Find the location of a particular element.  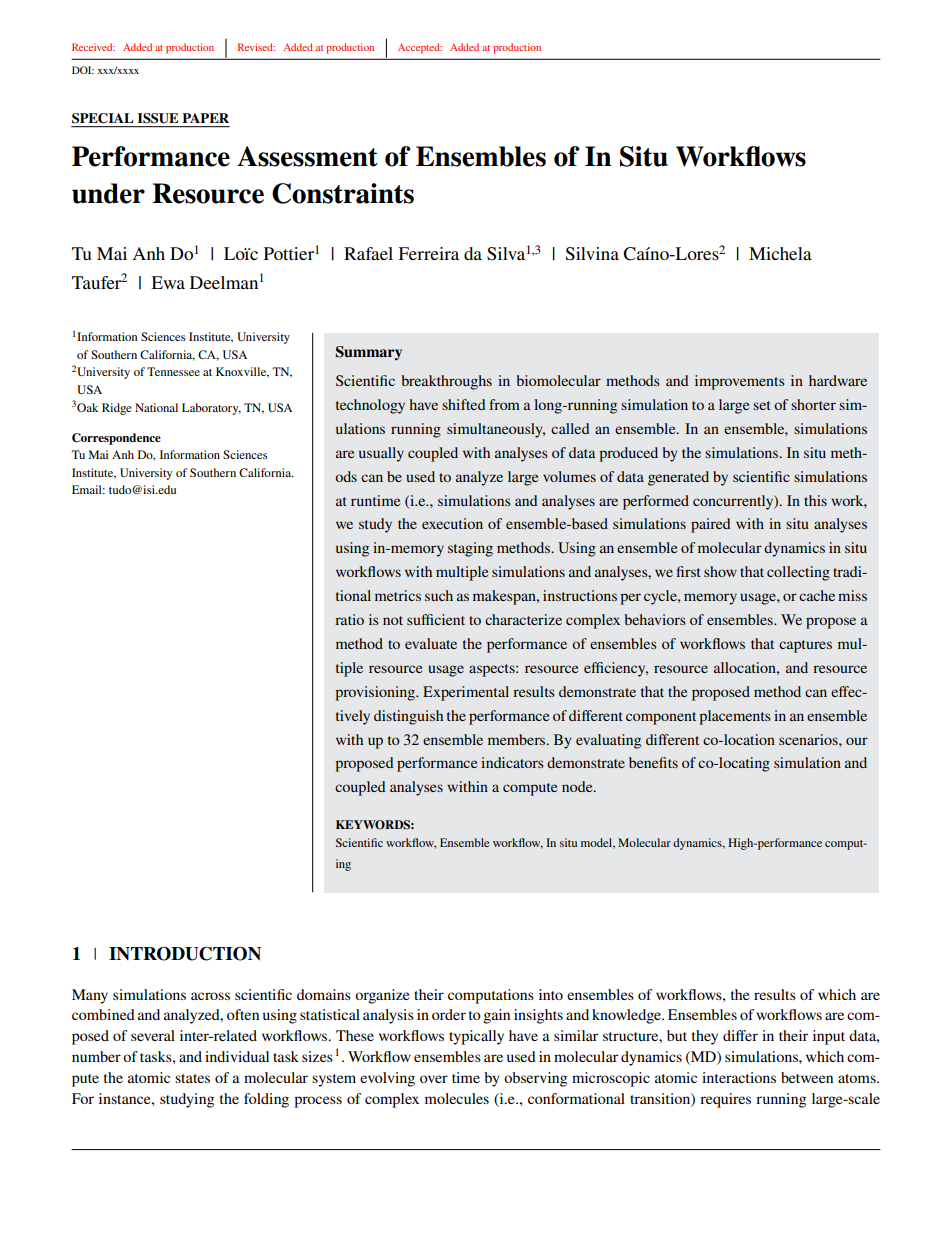

states is located at coordinates (192, 1078).
